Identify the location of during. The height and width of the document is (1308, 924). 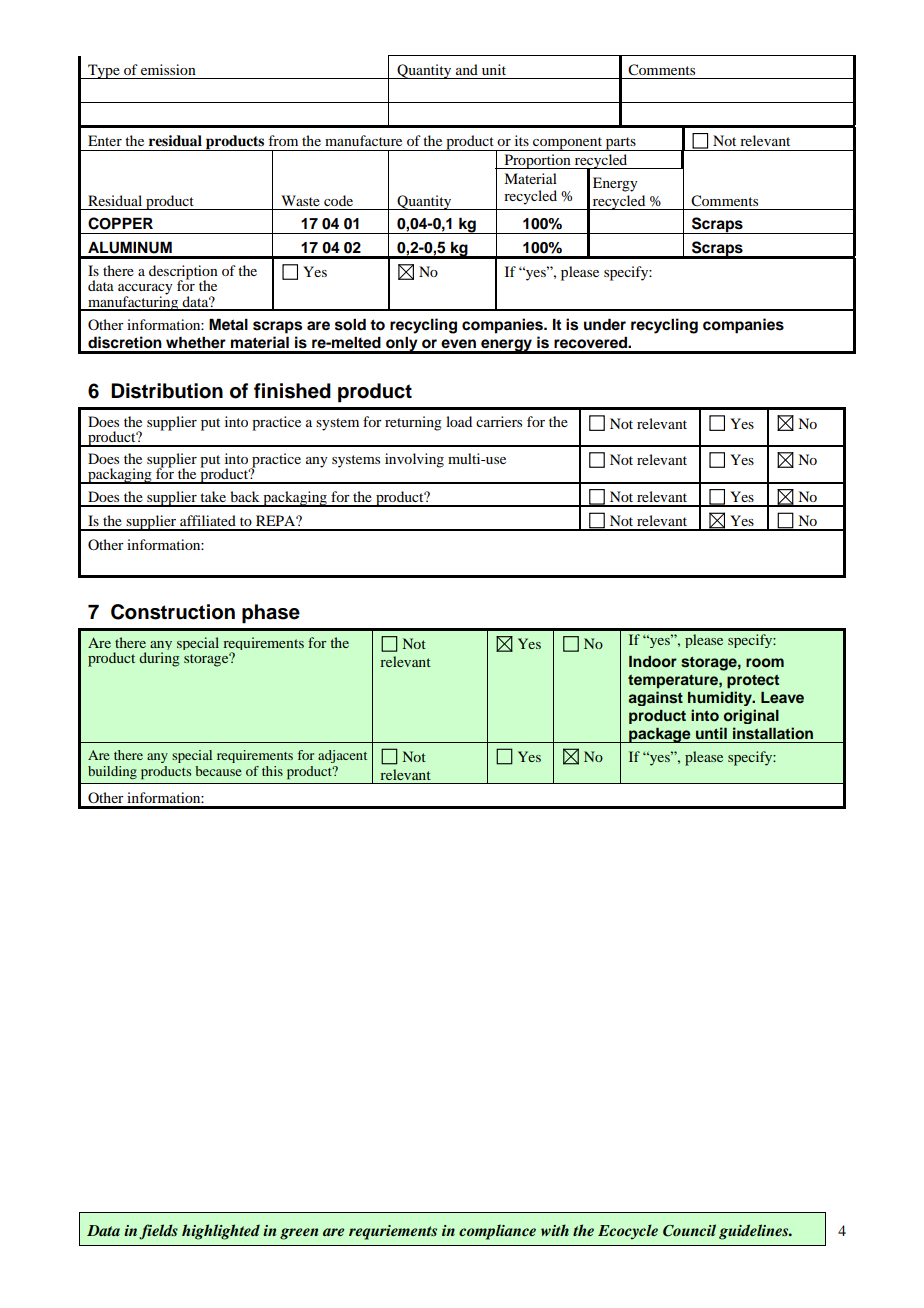
(159, 659).
